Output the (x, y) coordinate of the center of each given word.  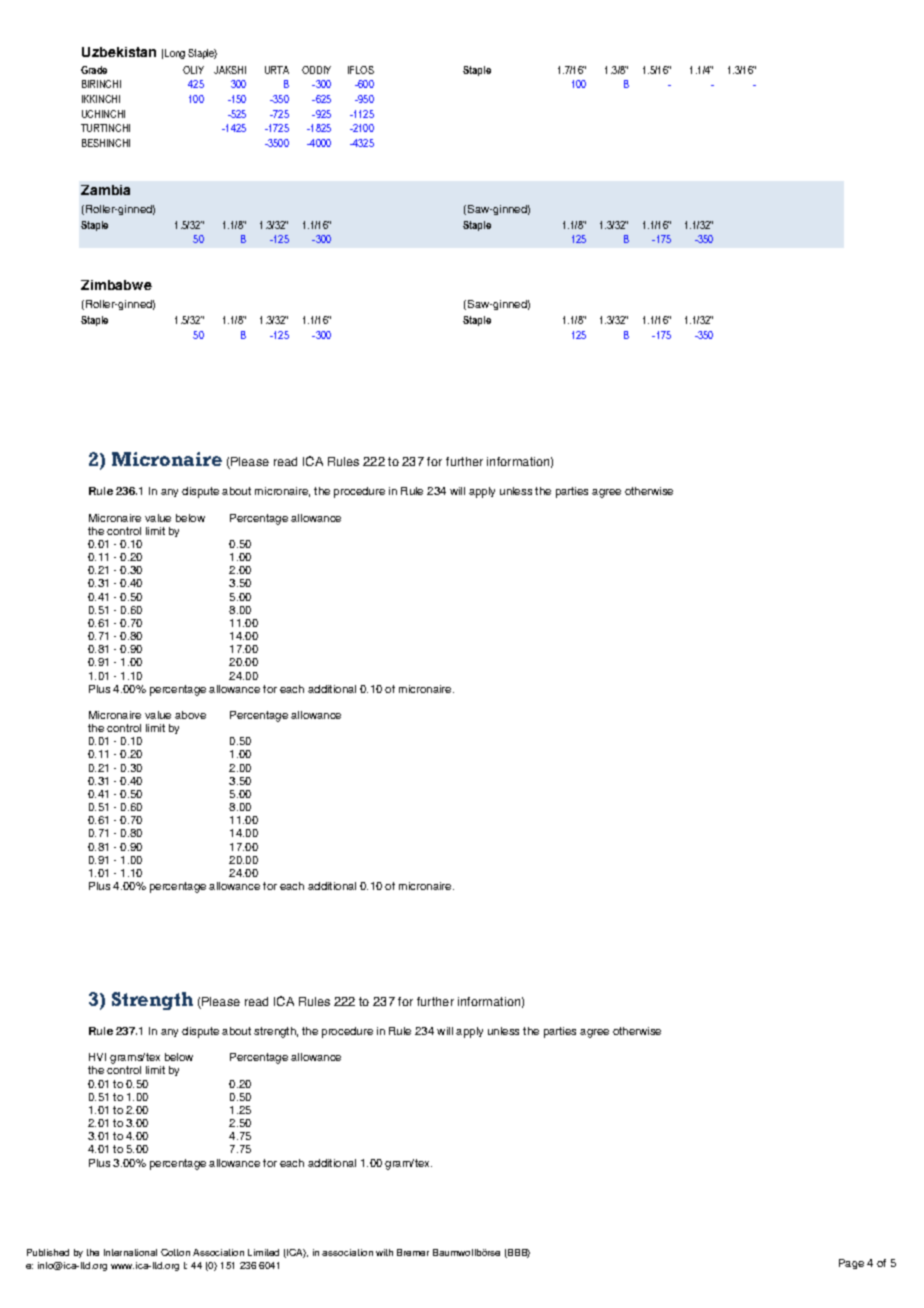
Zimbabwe (116, 285)
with (384, 1252)
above (190, 715)
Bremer (413, 1252)
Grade (94, 70)
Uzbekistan (119, 52)
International (130, 1252)
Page (851, 1264)
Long (175, 54)
